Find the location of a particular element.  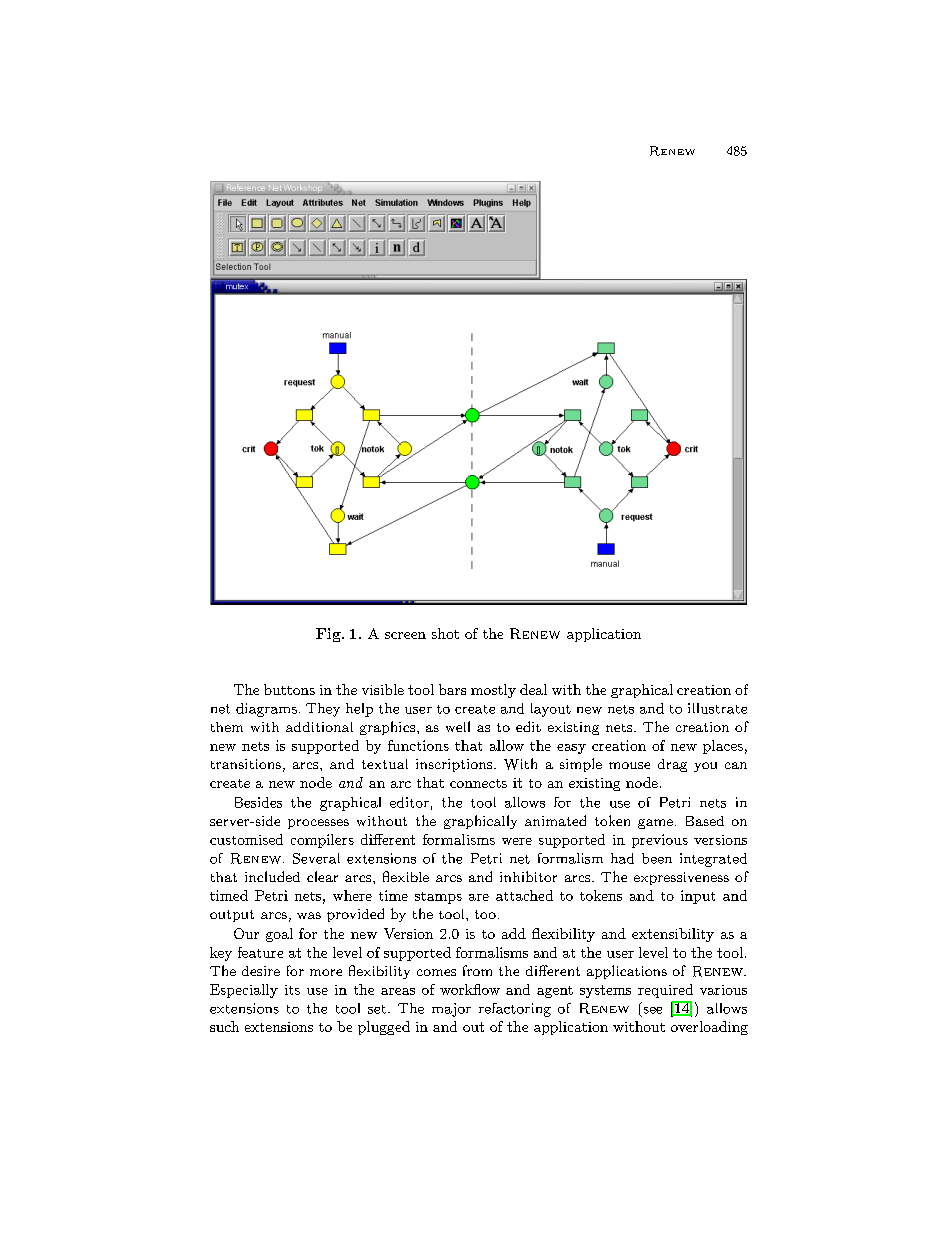

Fig is located at coordinates (329, 635).
